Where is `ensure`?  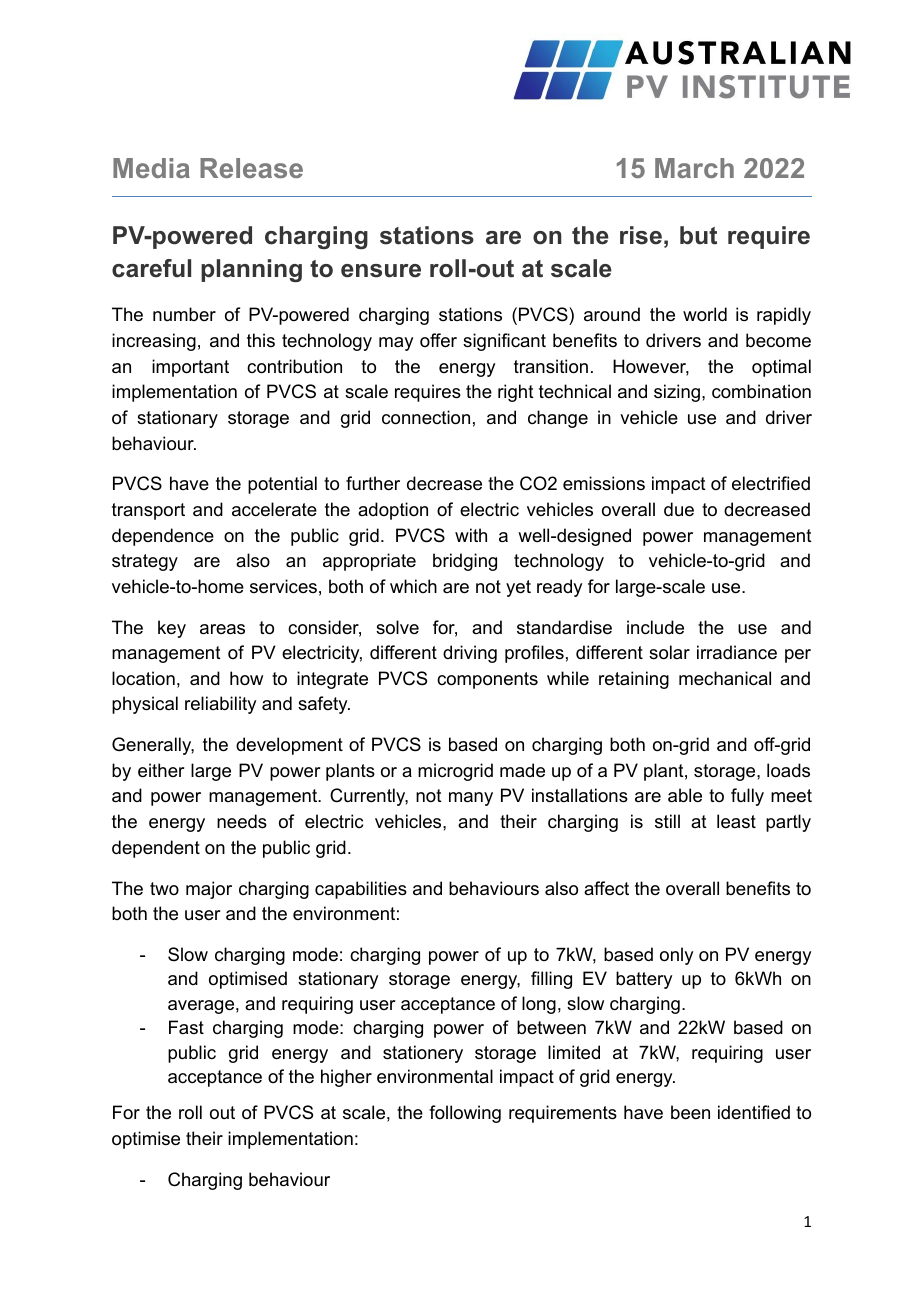
ensure is located at coordinates (381, 271).
